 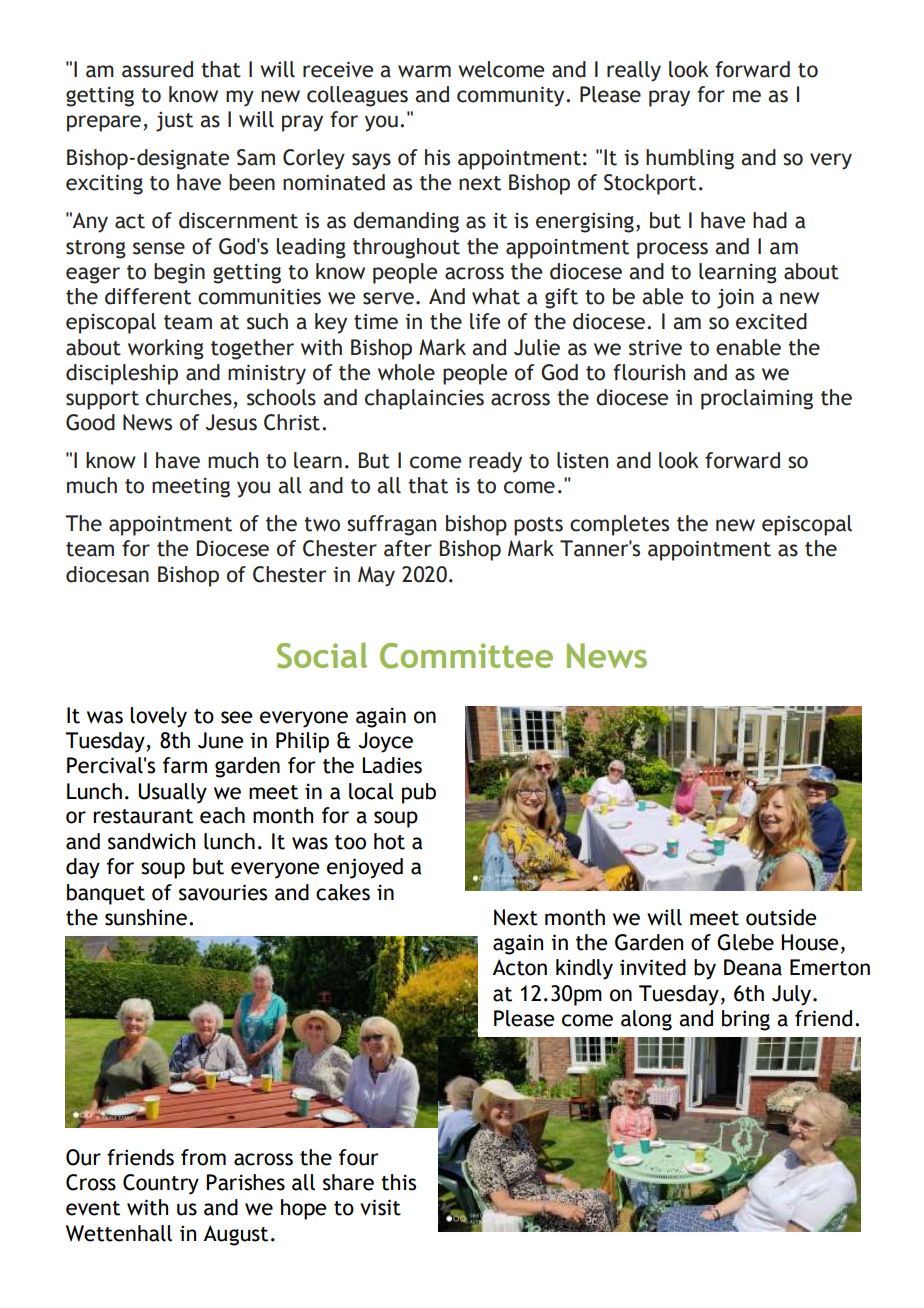 What do you see at coordinates (690, 159) in the image?
I see `humbling` at bounding box center [690, 159].
